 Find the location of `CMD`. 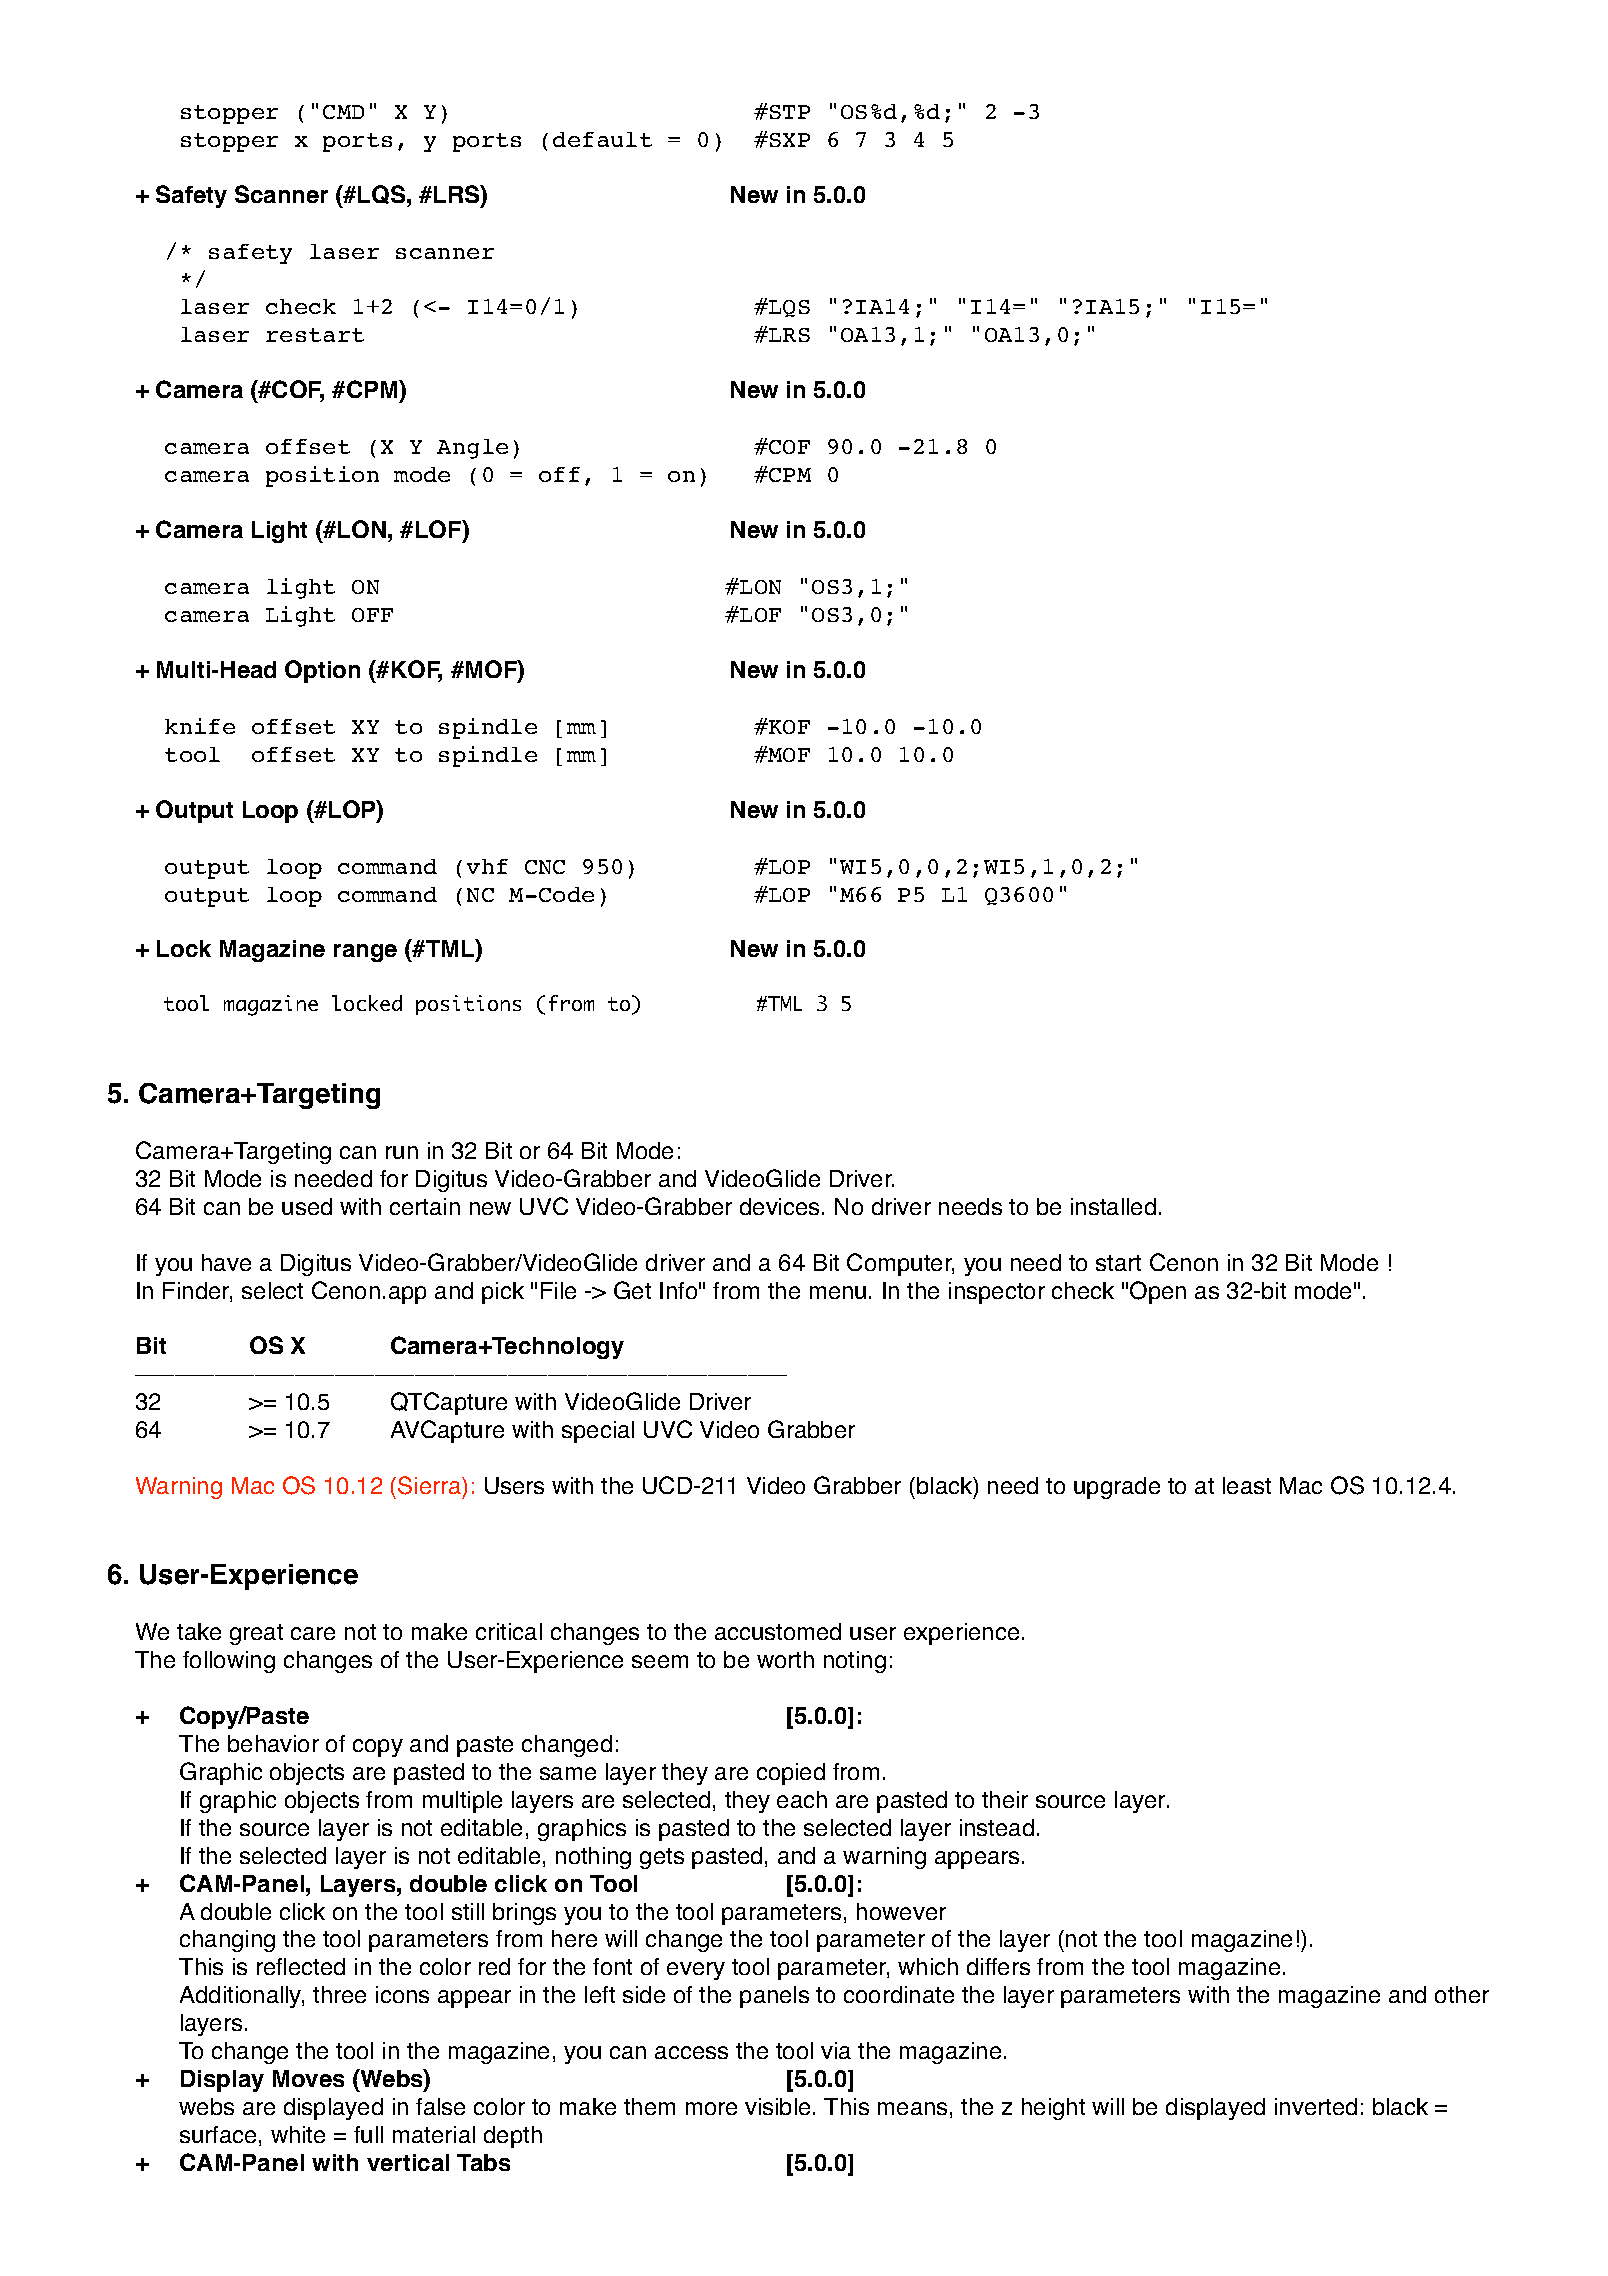

CMD is located at coordinates (343, 112).
